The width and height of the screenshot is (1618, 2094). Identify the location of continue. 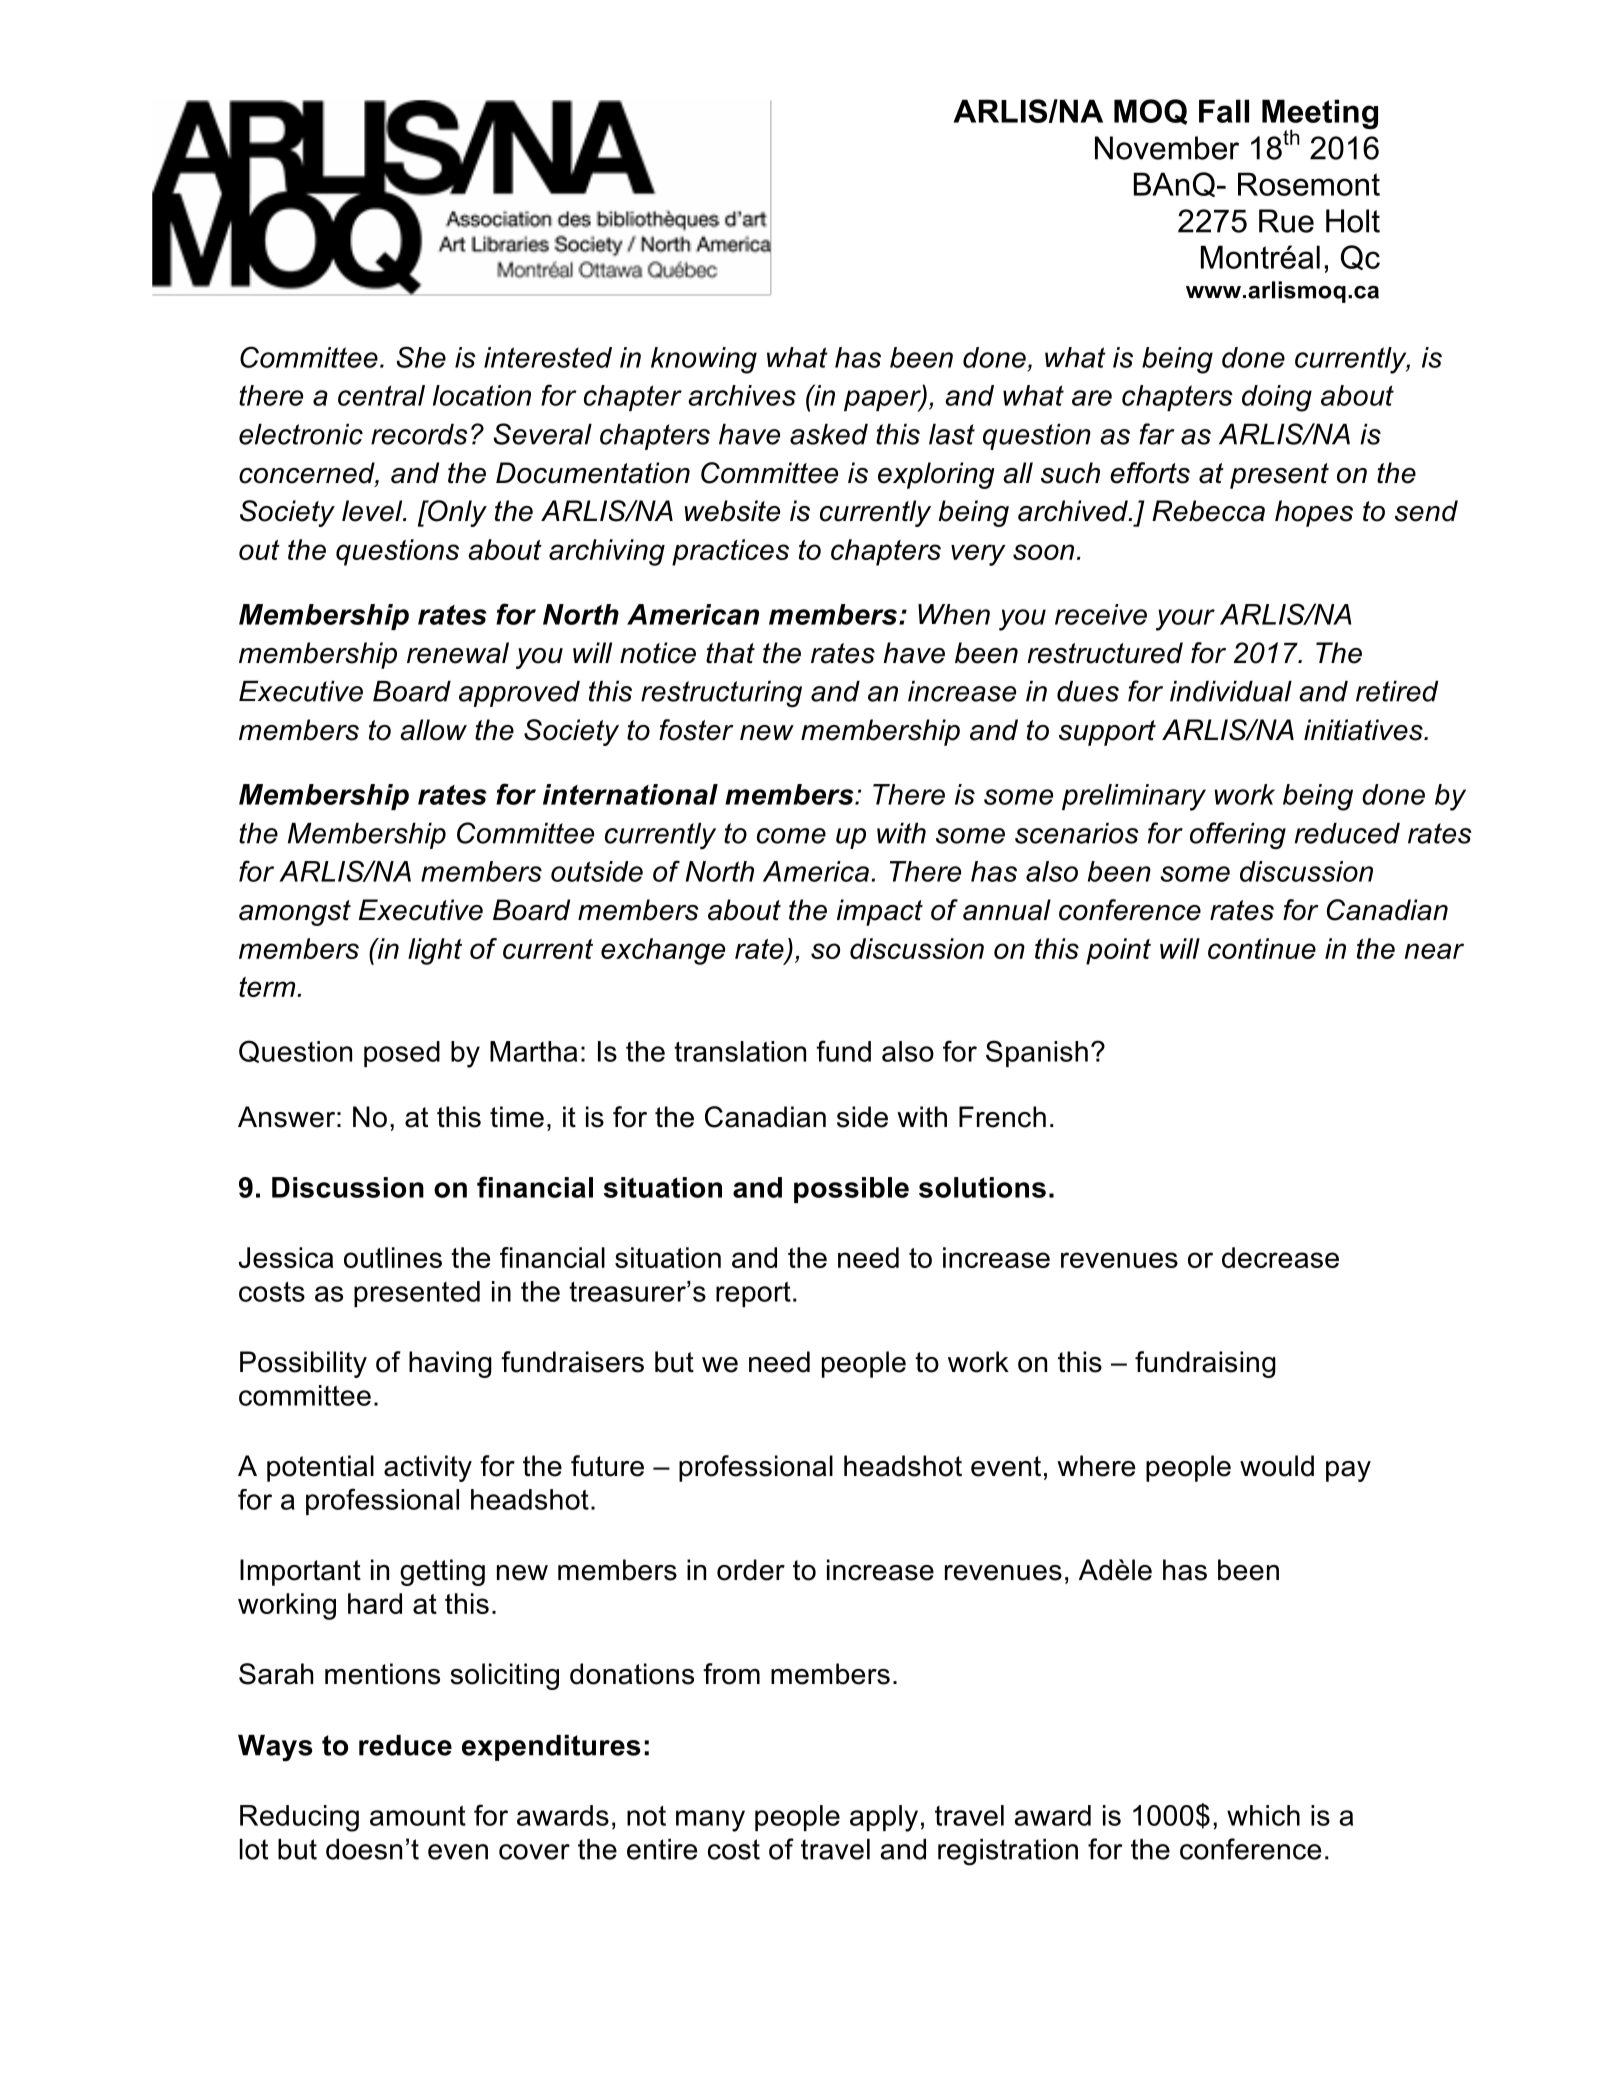
(1262, 948).
